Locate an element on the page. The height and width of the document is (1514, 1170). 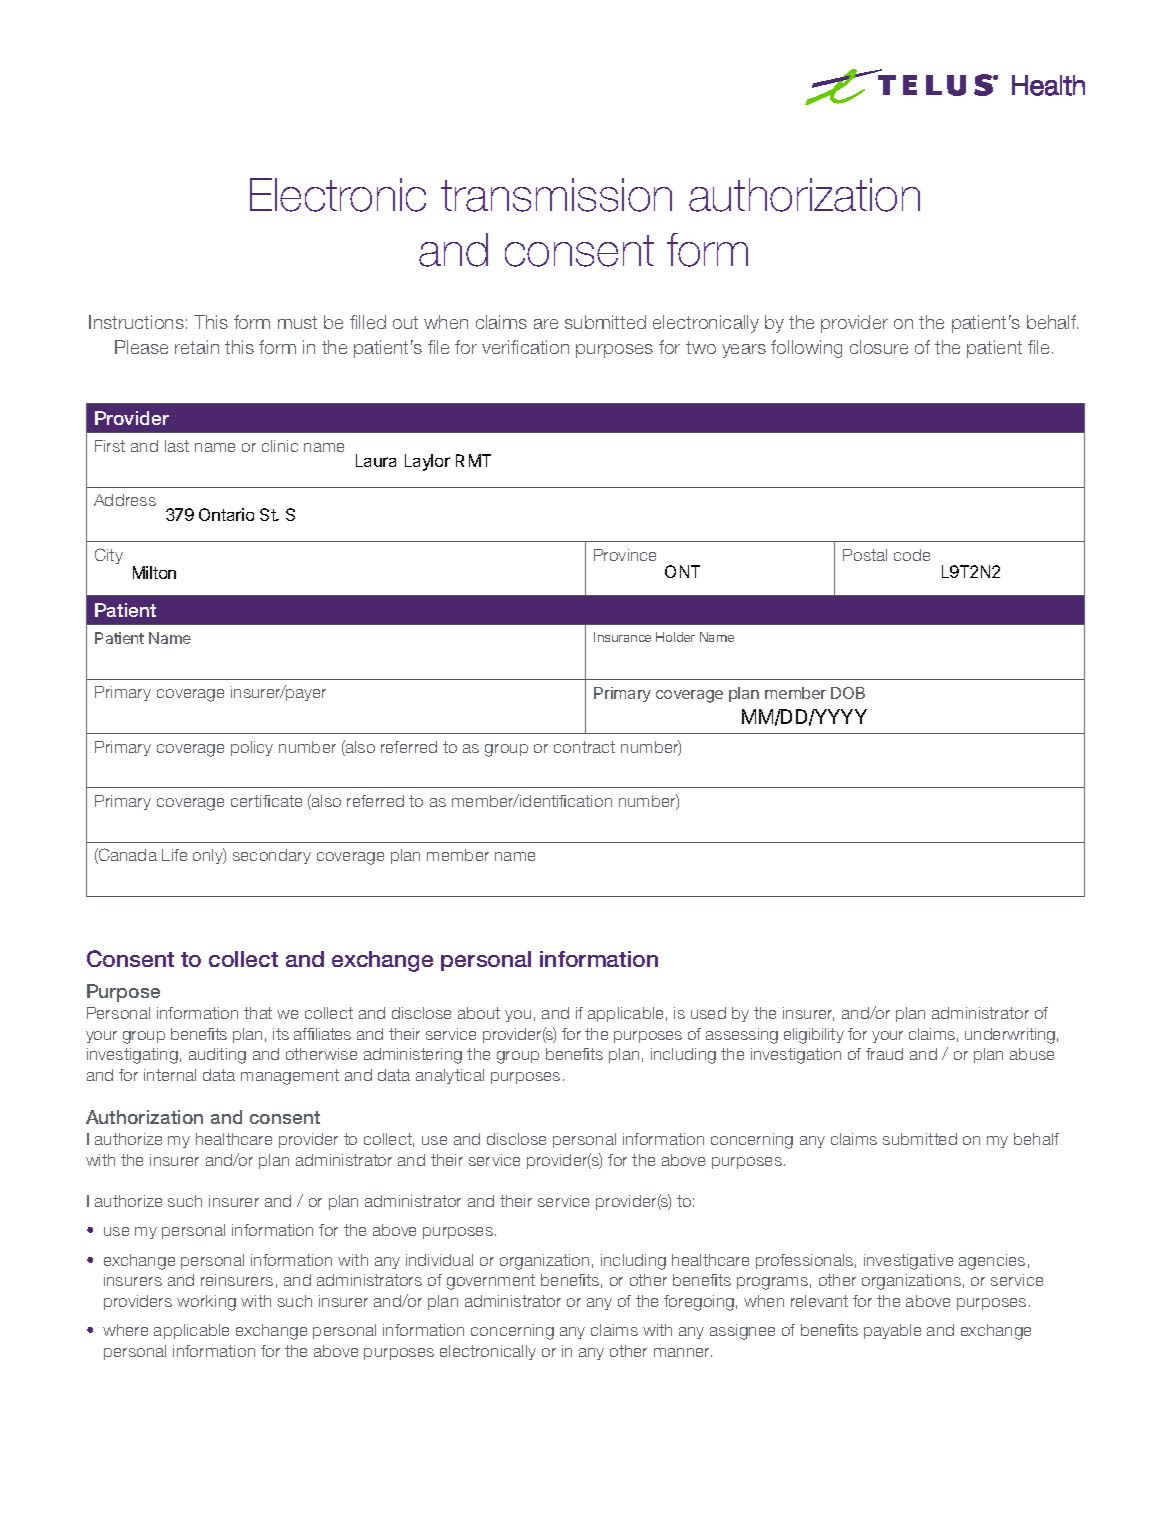
Address is located at coordinates (125, 500).
